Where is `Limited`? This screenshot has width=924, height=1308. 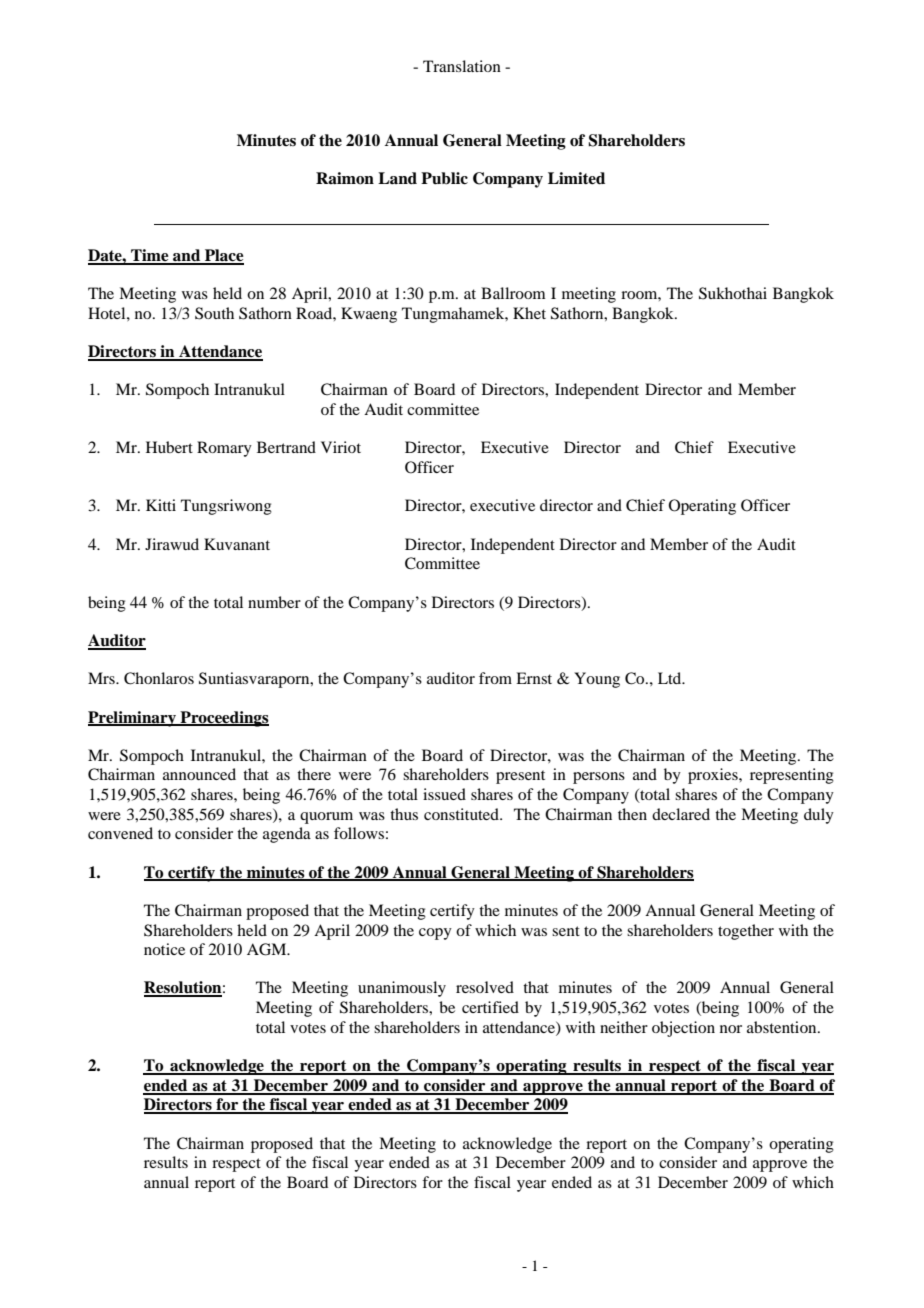 Limited is located at coordinates (576, 178).
